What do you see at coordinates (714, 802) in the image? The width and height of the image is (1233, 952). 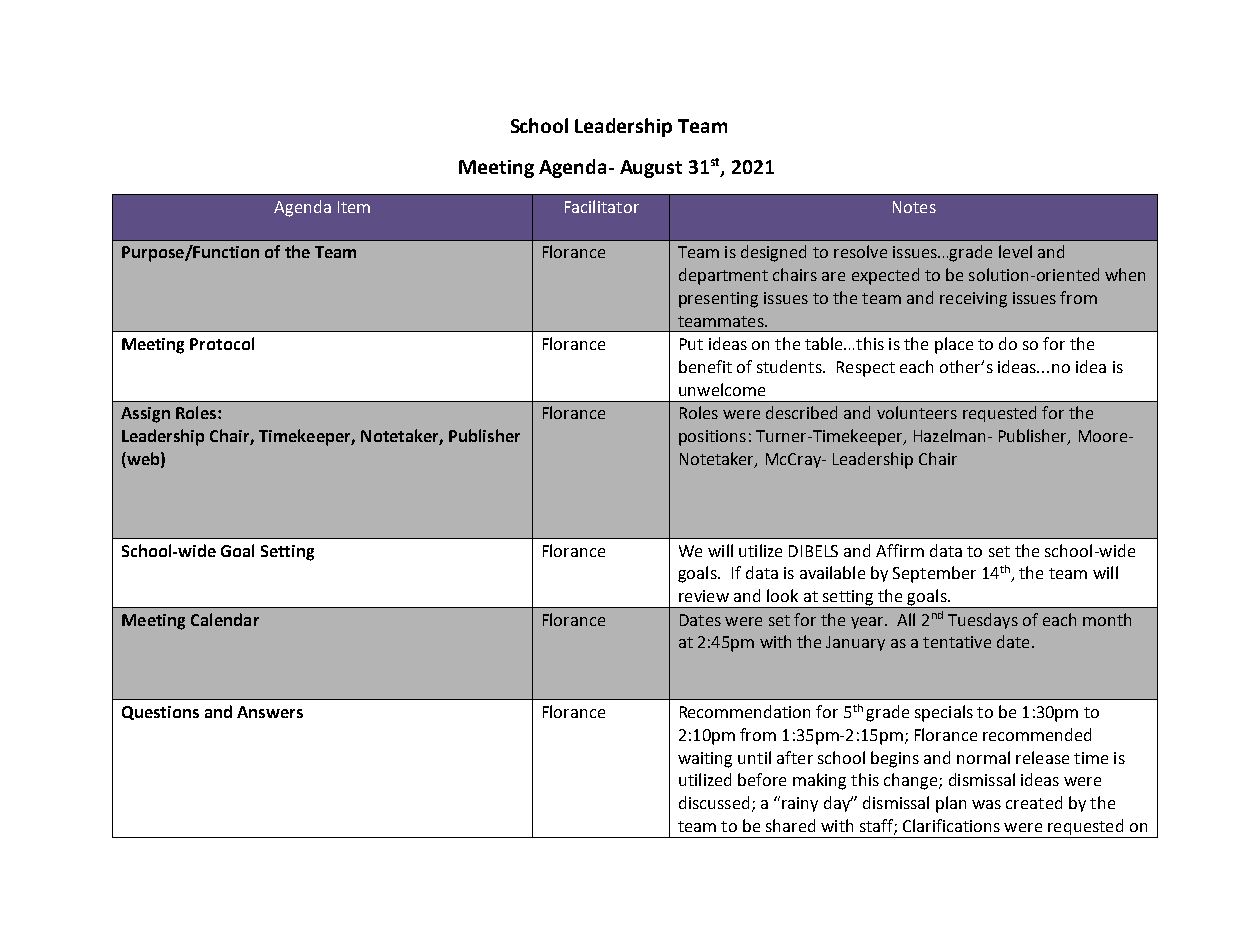 I see `discussed` at bounding box center [714, 802].
